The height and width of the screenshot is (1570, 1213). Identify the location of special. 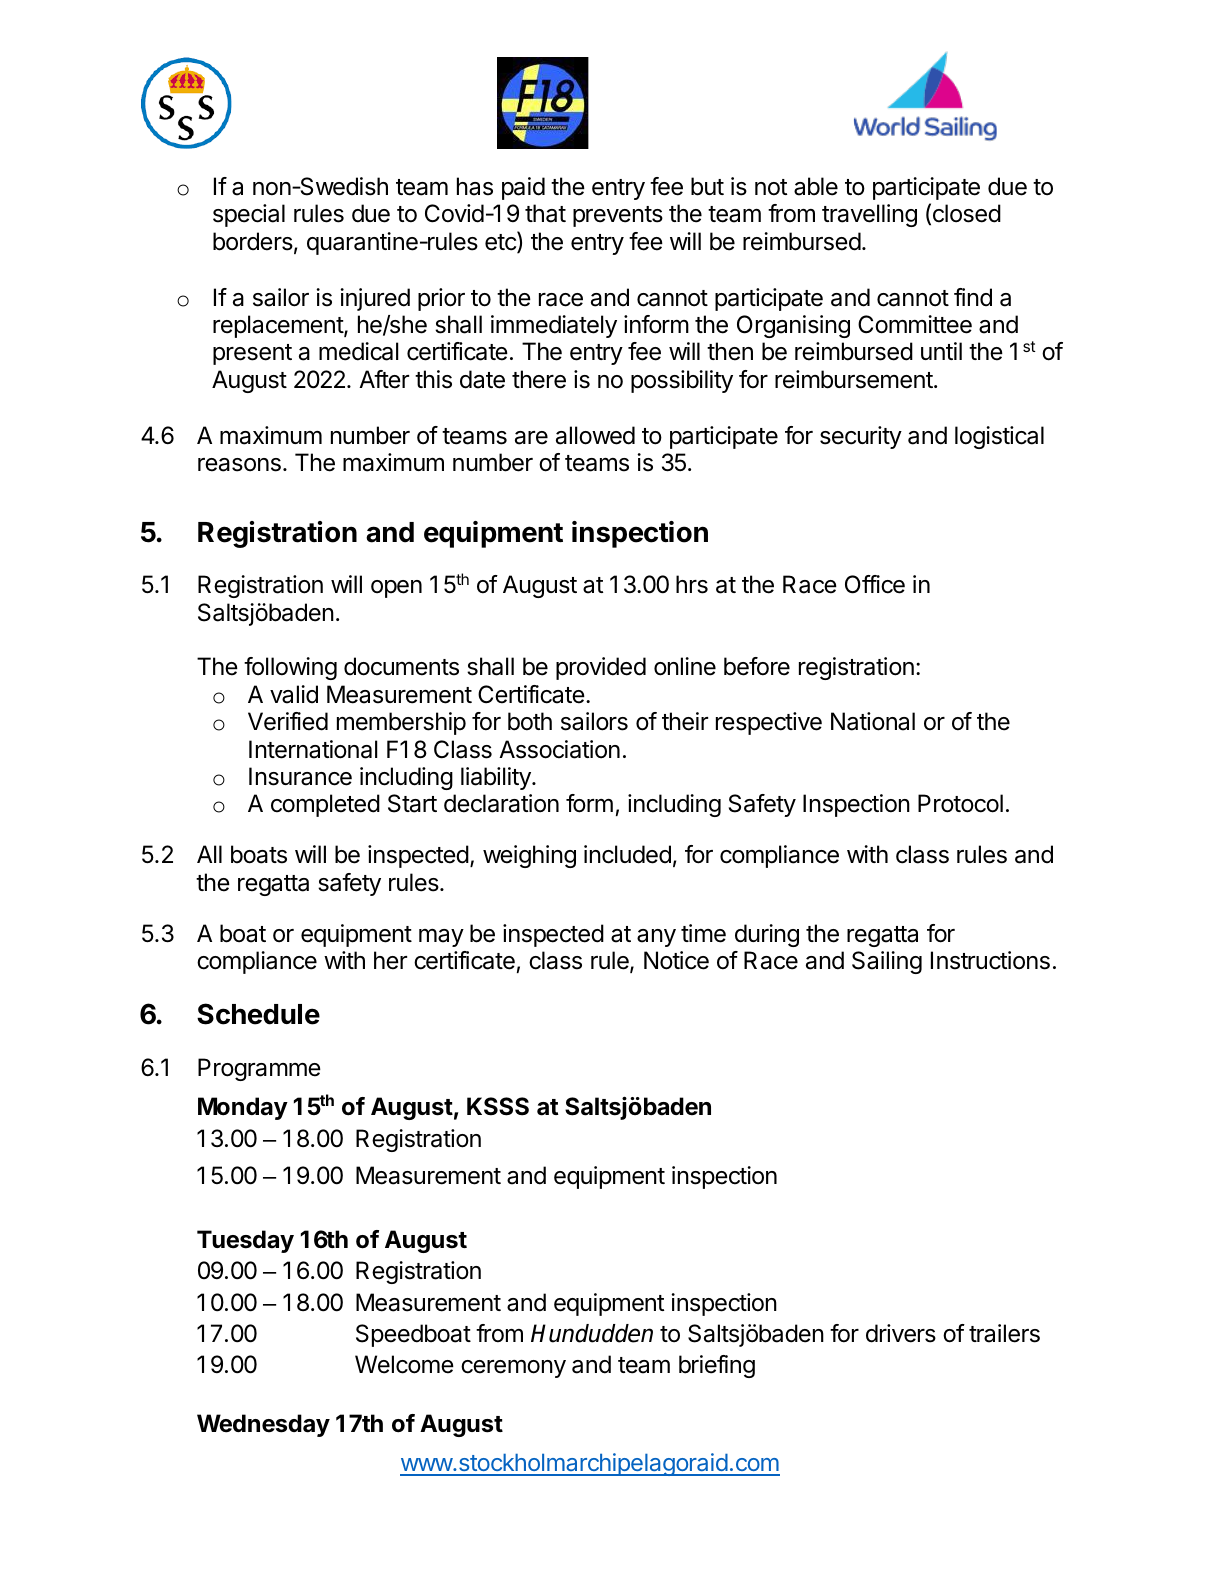
(249, 215).
